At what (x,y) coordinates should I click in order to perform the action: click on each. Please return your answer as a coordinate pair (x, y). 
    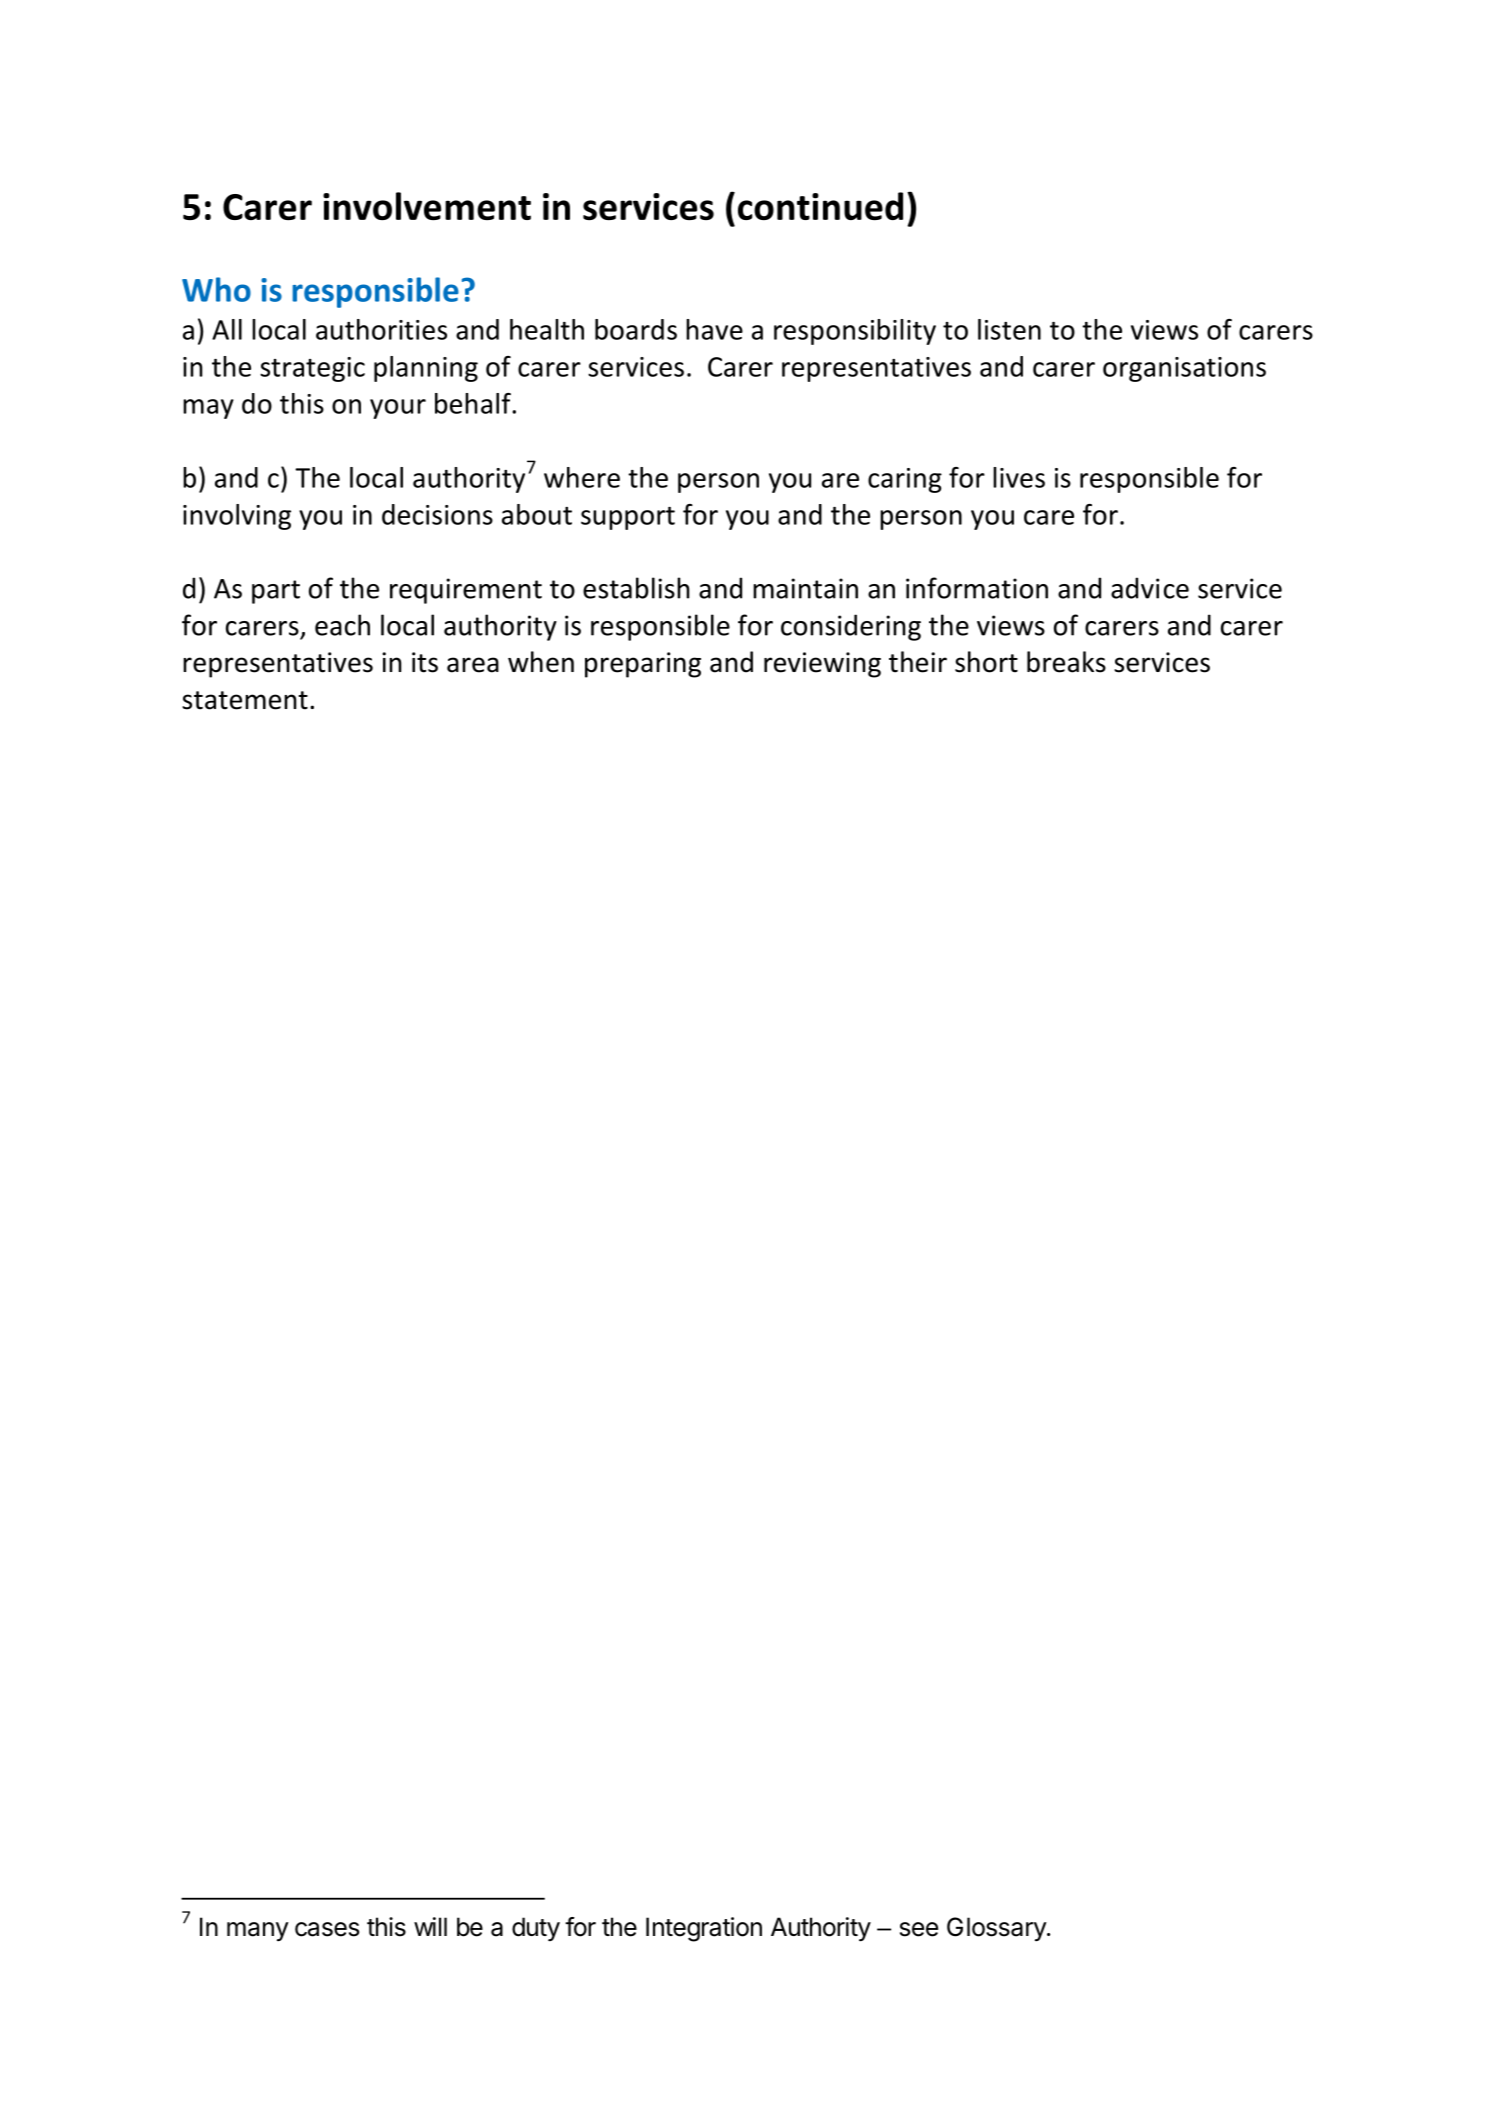
    Looking at the image, I should click on (342, 625).
